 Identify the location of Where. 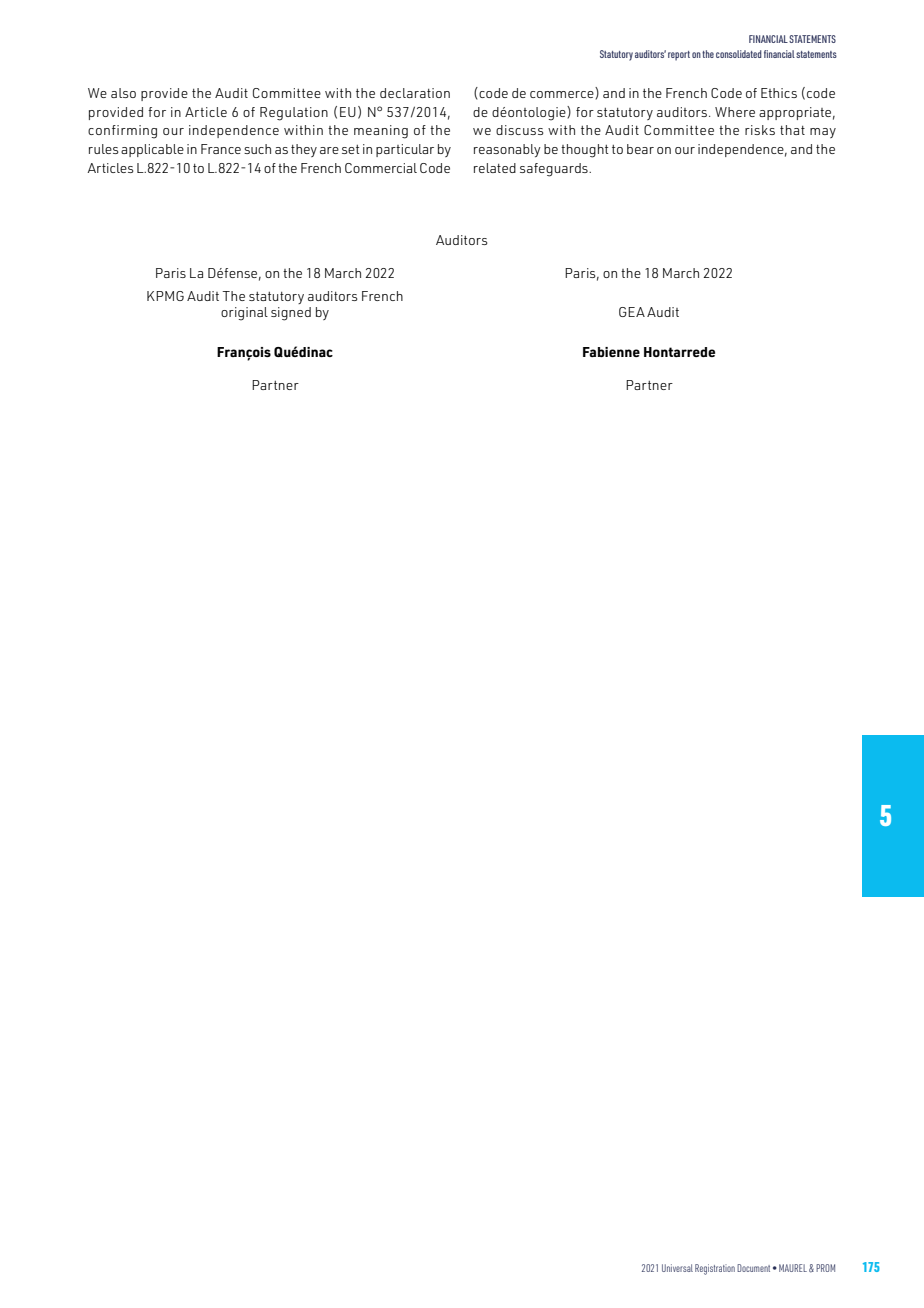
(735, 112).
